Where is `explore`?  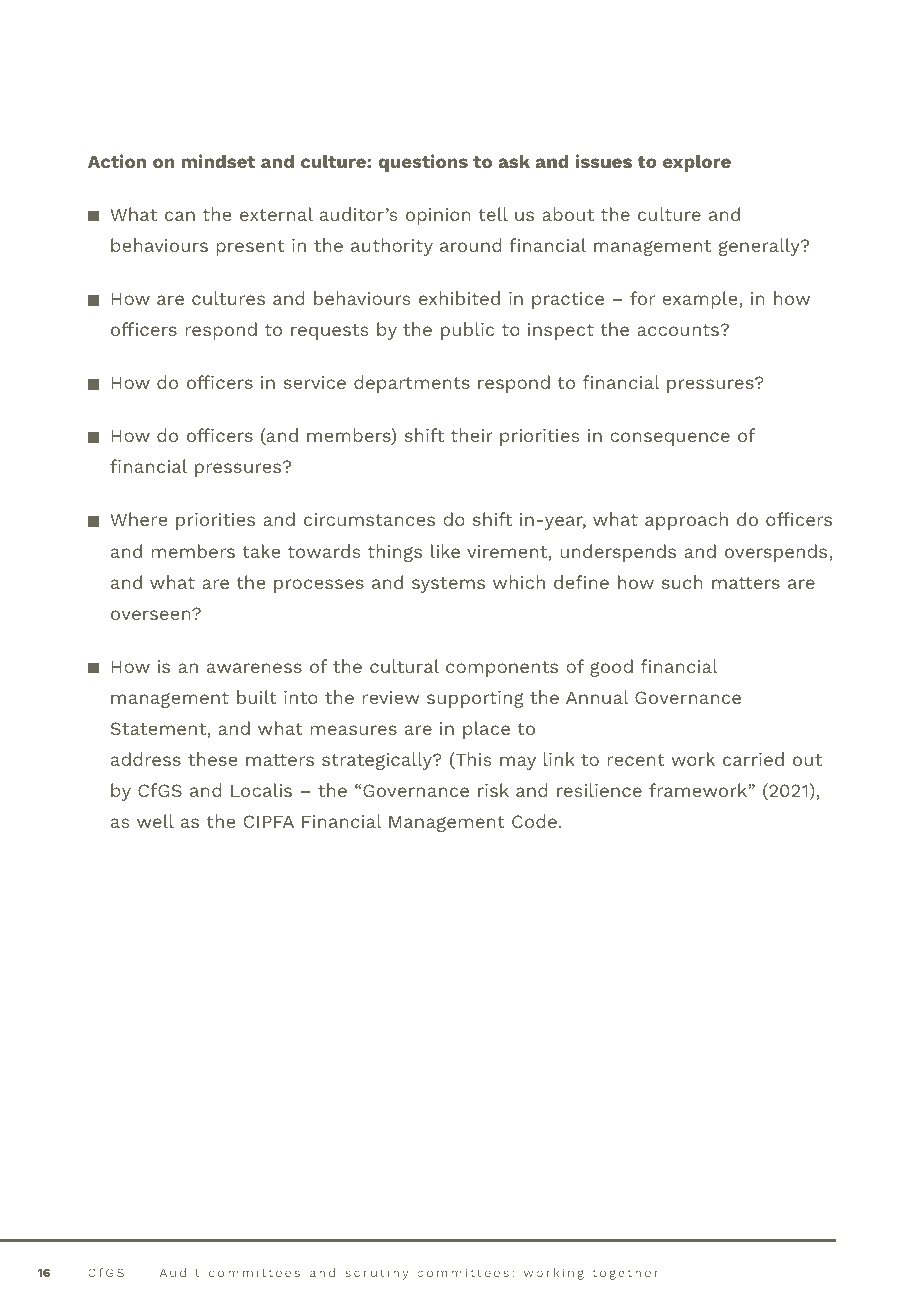
explore is located at coordinates (697, 163).
